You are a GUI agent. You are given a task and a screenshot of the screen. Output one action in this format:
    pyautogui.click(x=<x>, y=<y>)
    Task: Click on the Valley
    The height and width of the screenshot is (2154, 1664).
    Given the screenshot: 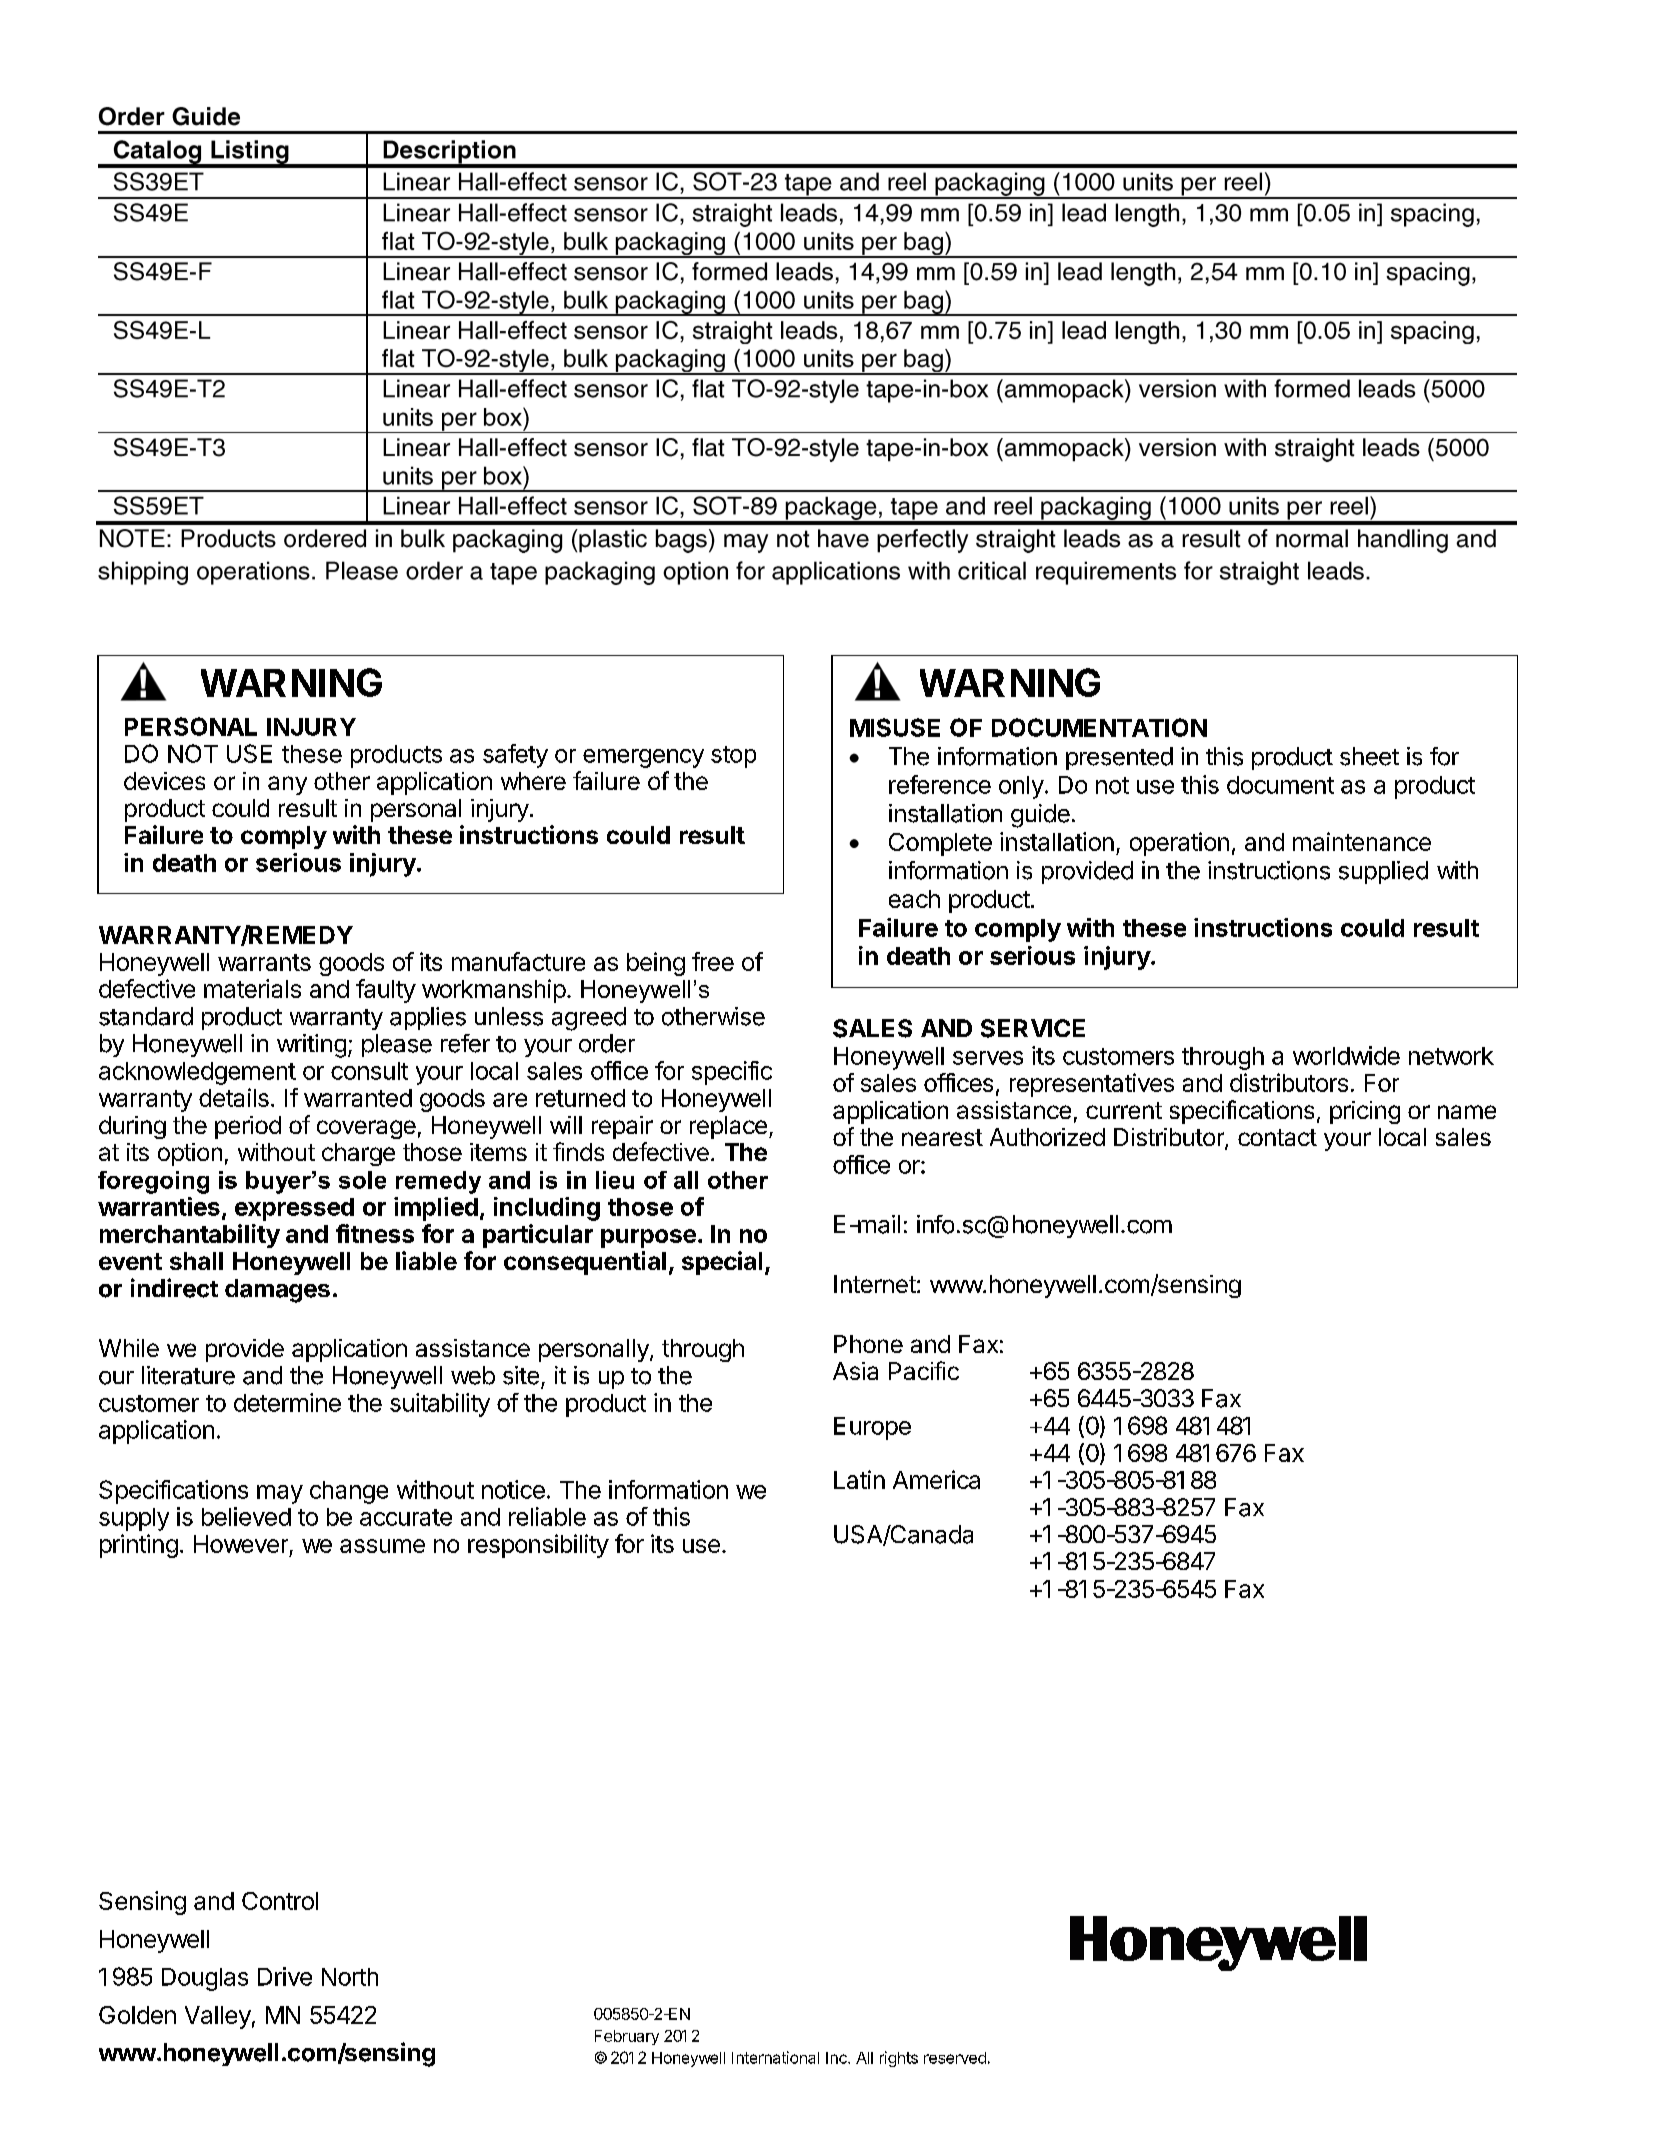 What is the action you would take?
    pyautogui.click(x=218, y=2017)
